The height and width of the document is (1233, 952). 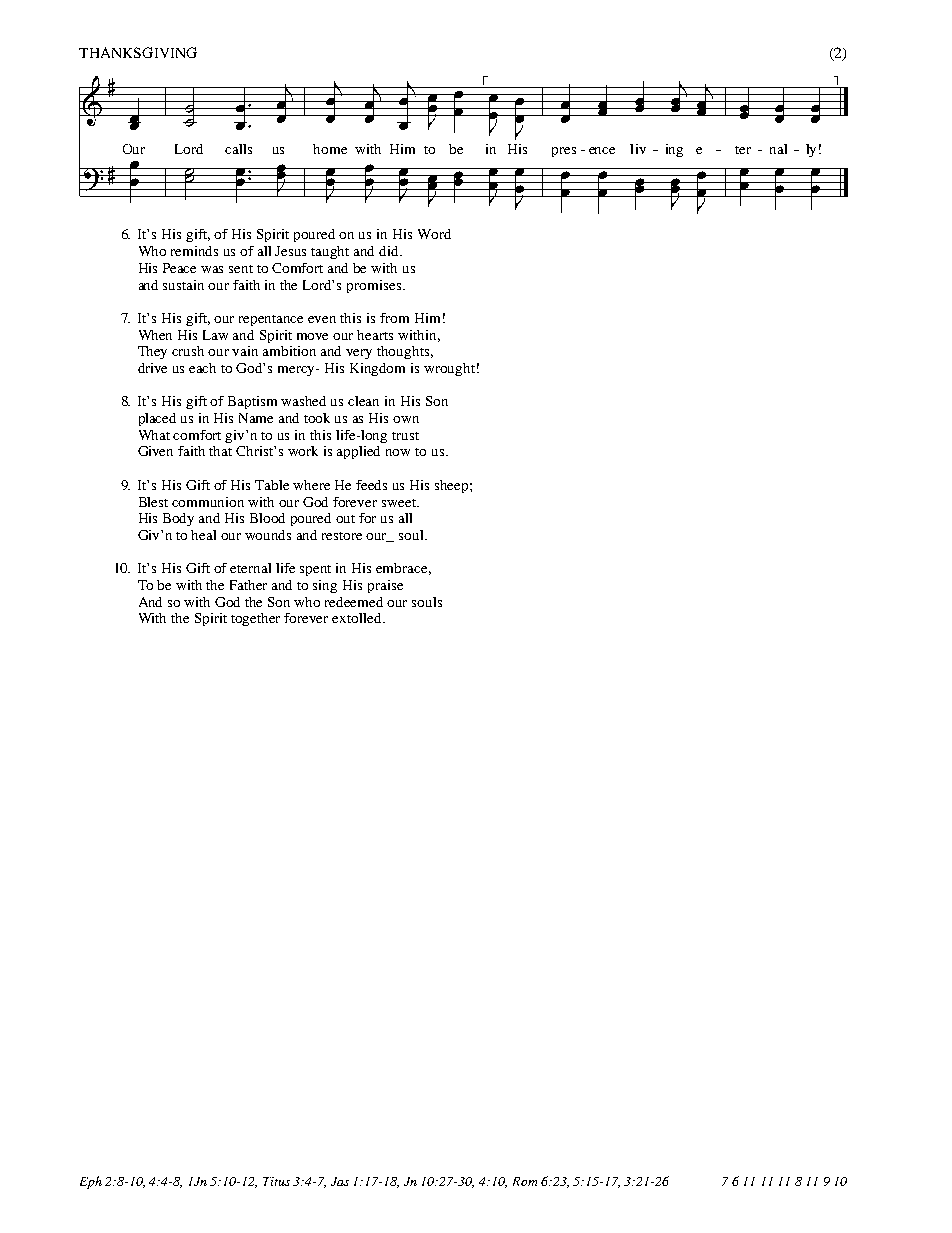 What do you see at coordinates (276, 1181) in the document?
I see `Titus` at bounding box center [276, 1181].
